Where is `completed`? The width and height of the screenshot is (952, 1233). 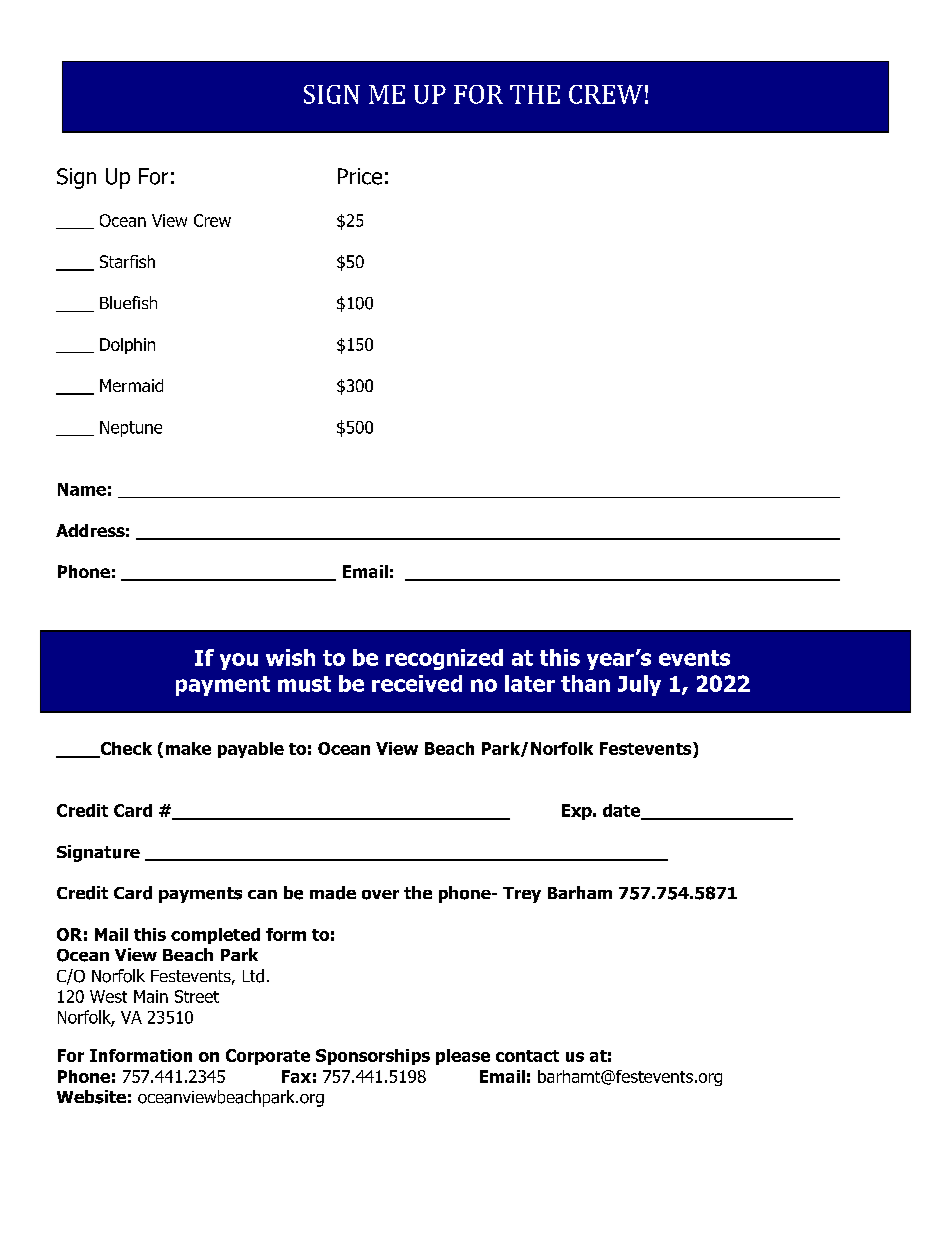 completed is located at coordinates (215, 936).
